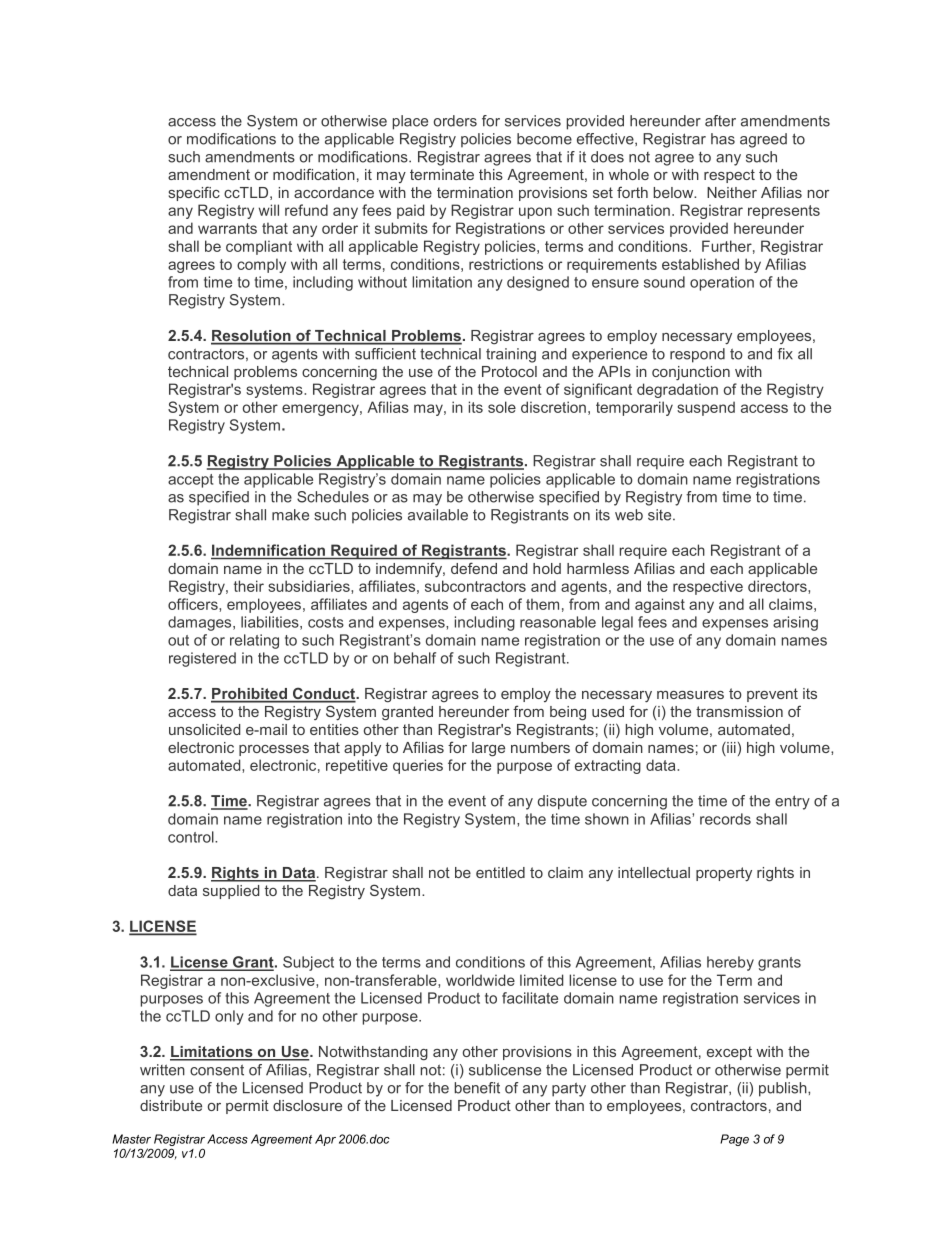  What do you see at coordinates (252, 337) in the screenshot?
I see `Resolution` at bounding box center [252, 337].
